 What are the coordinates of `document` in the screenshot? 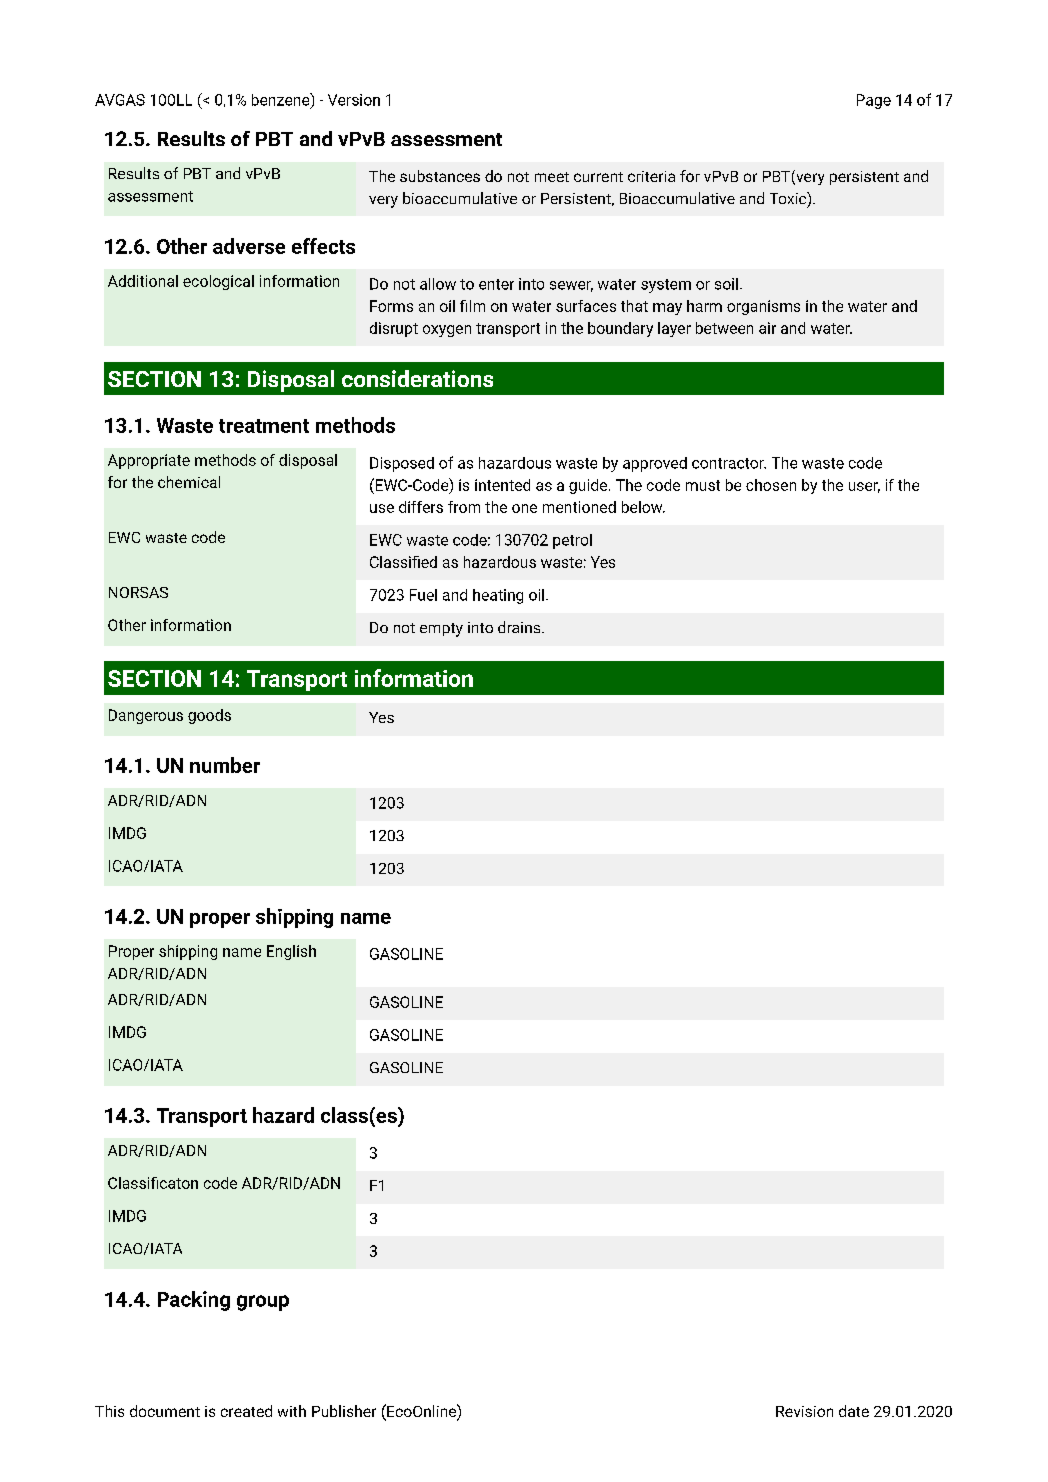 It's located at (165, 1411).
